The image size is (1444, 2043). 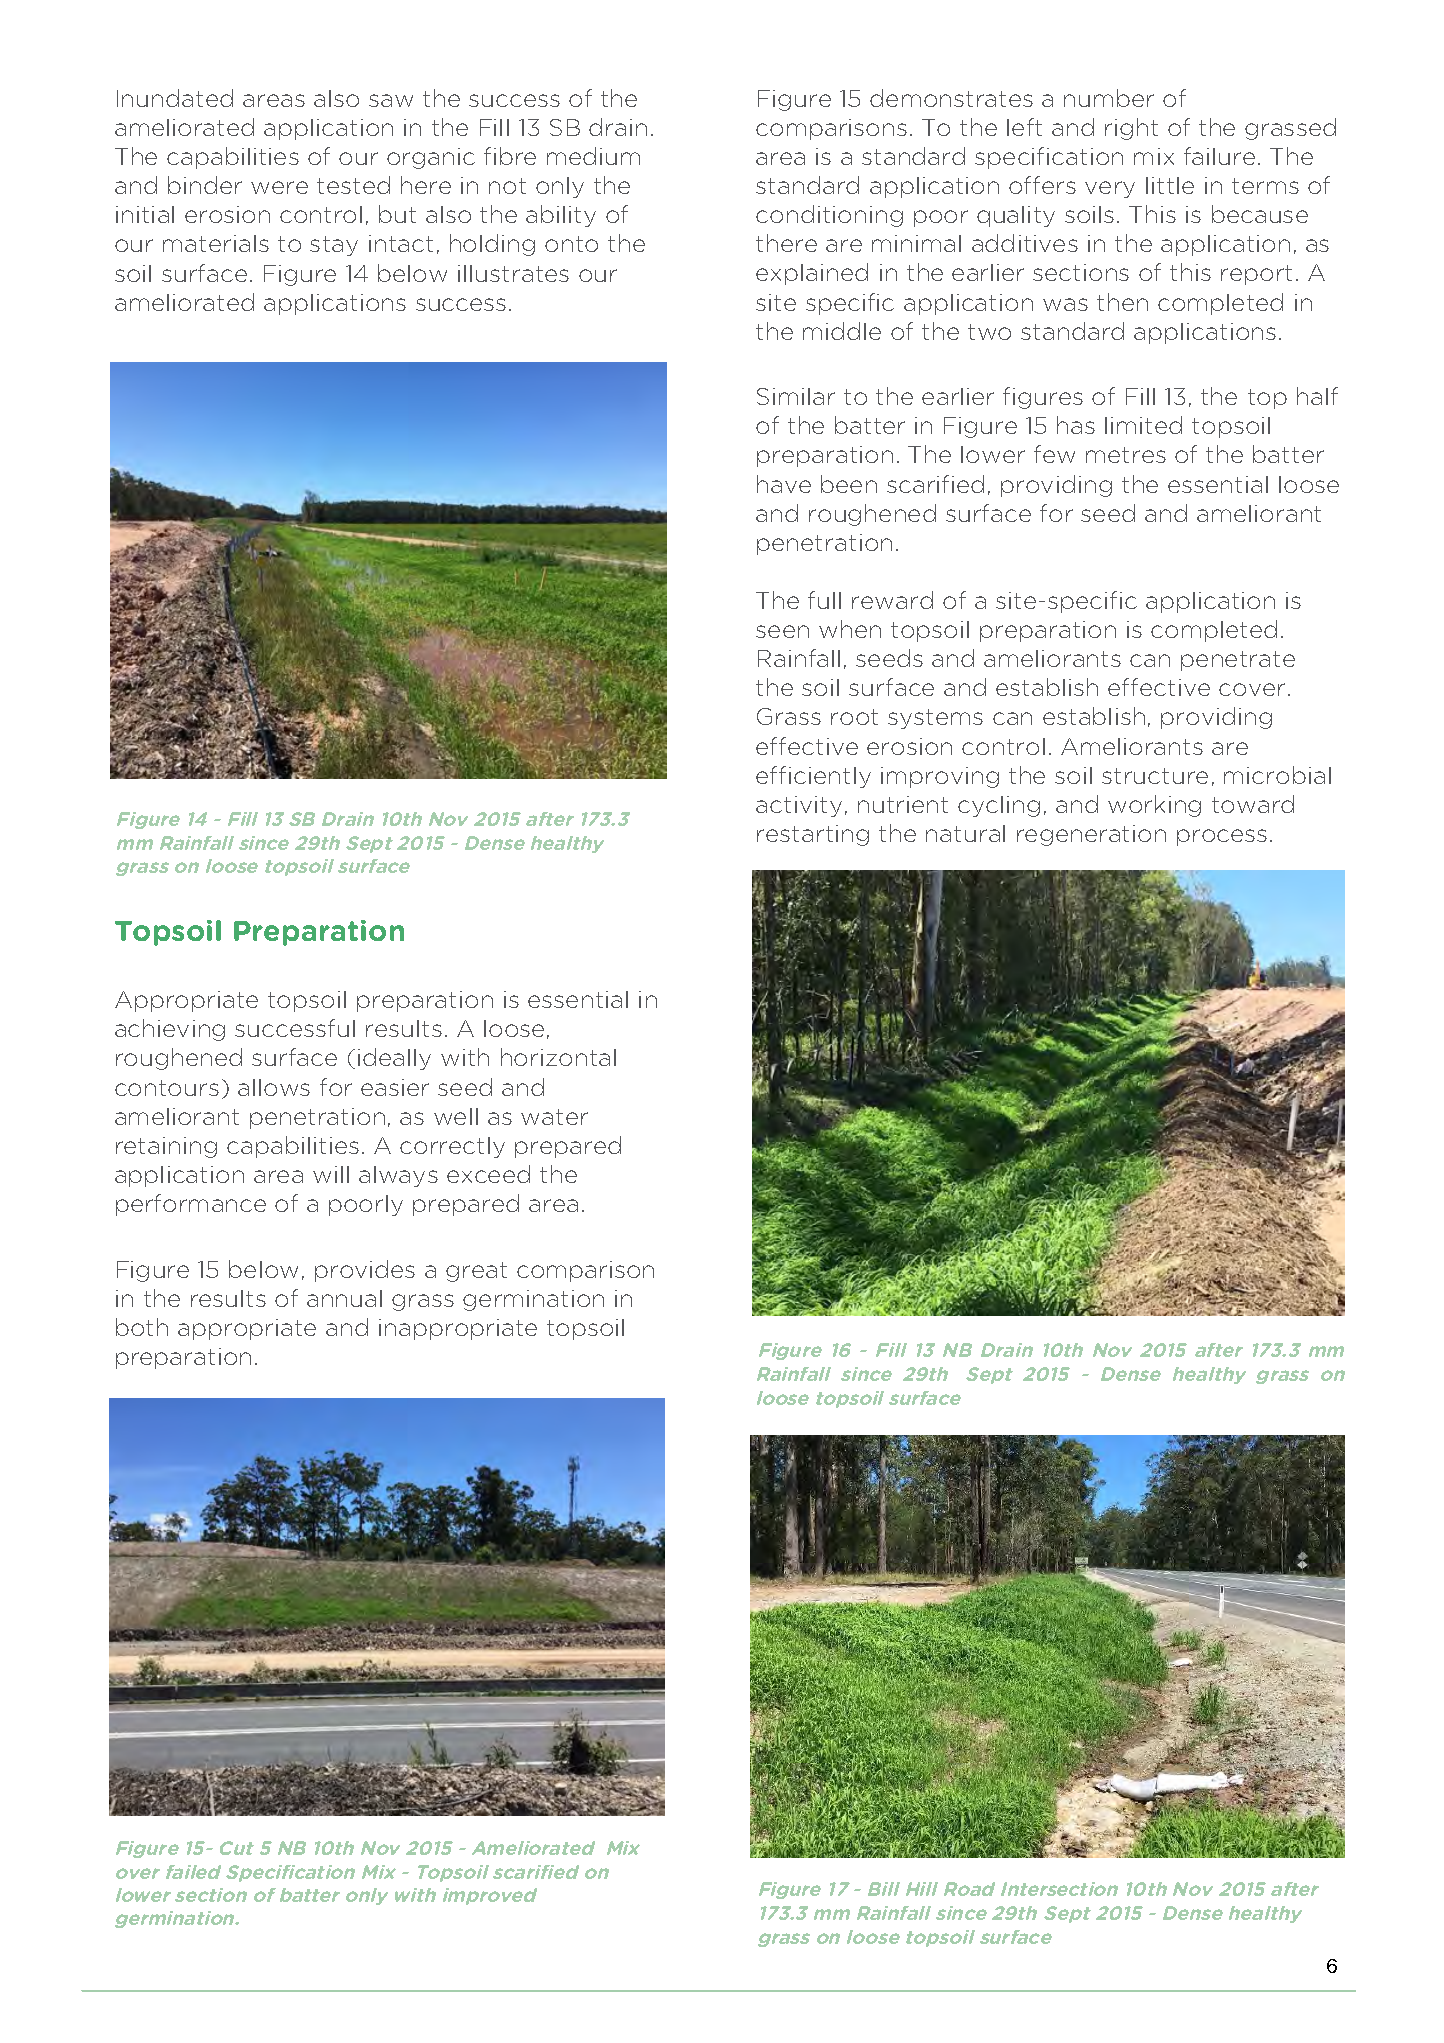 I want to click on medium, so click(x=593, y=156).
